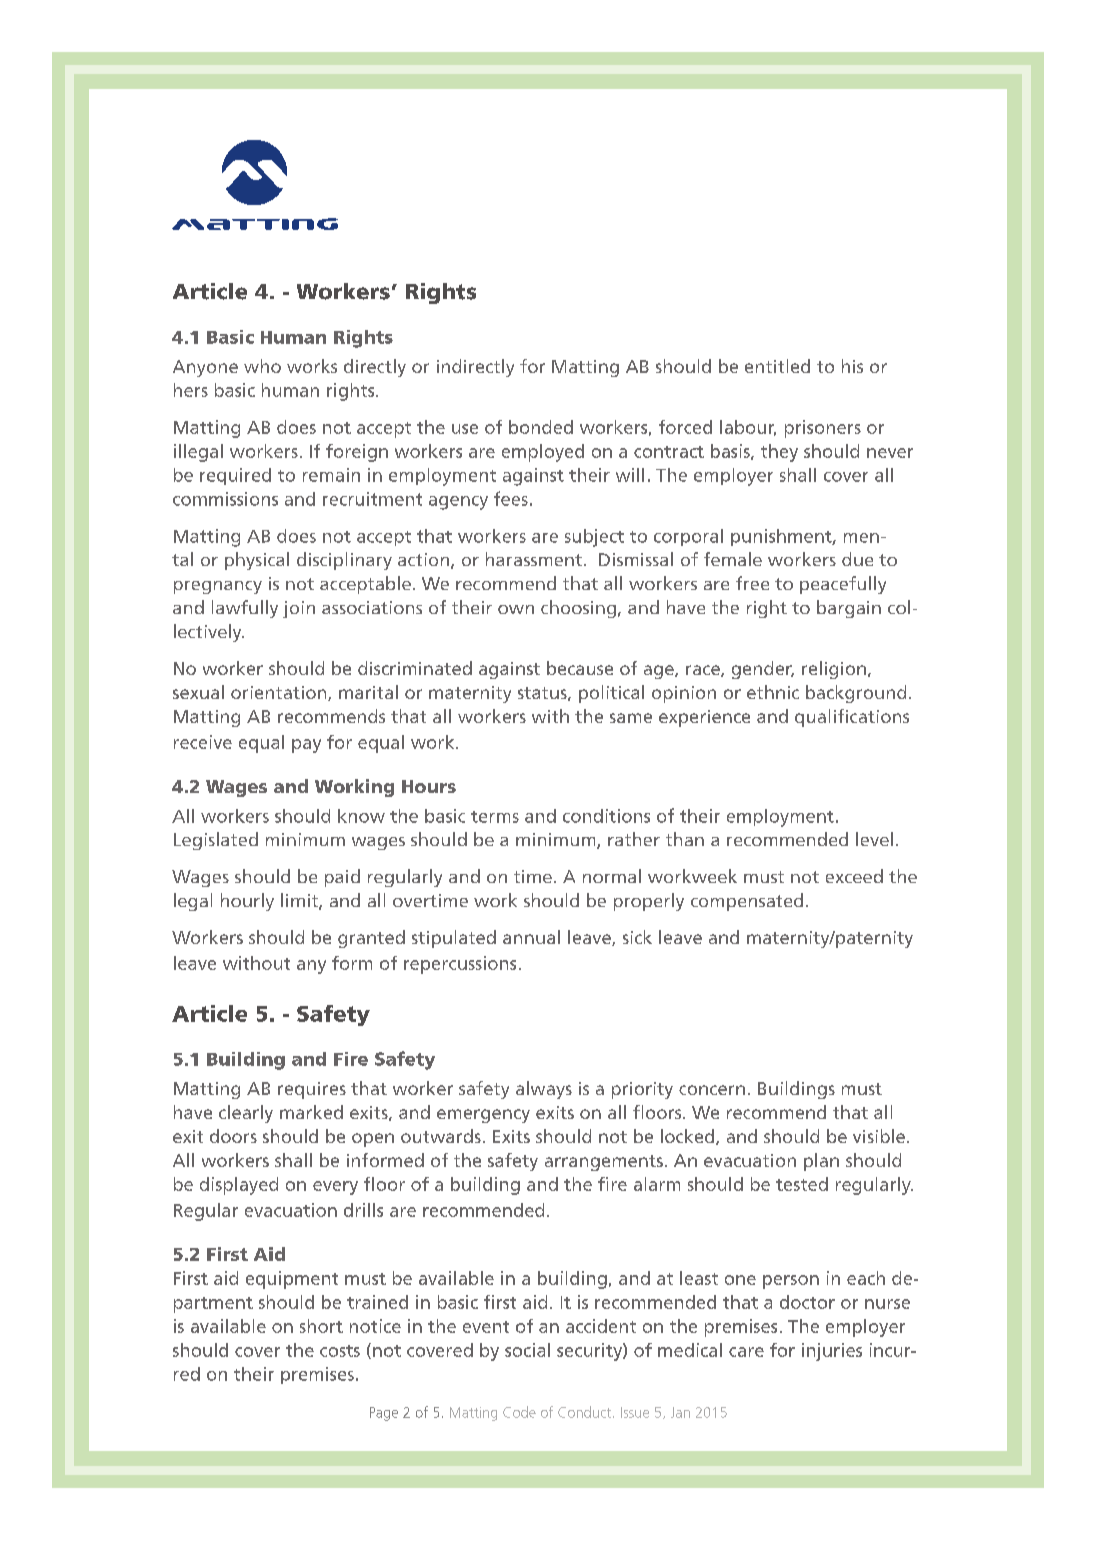  I want to click on Code, so click(519, 1412).
